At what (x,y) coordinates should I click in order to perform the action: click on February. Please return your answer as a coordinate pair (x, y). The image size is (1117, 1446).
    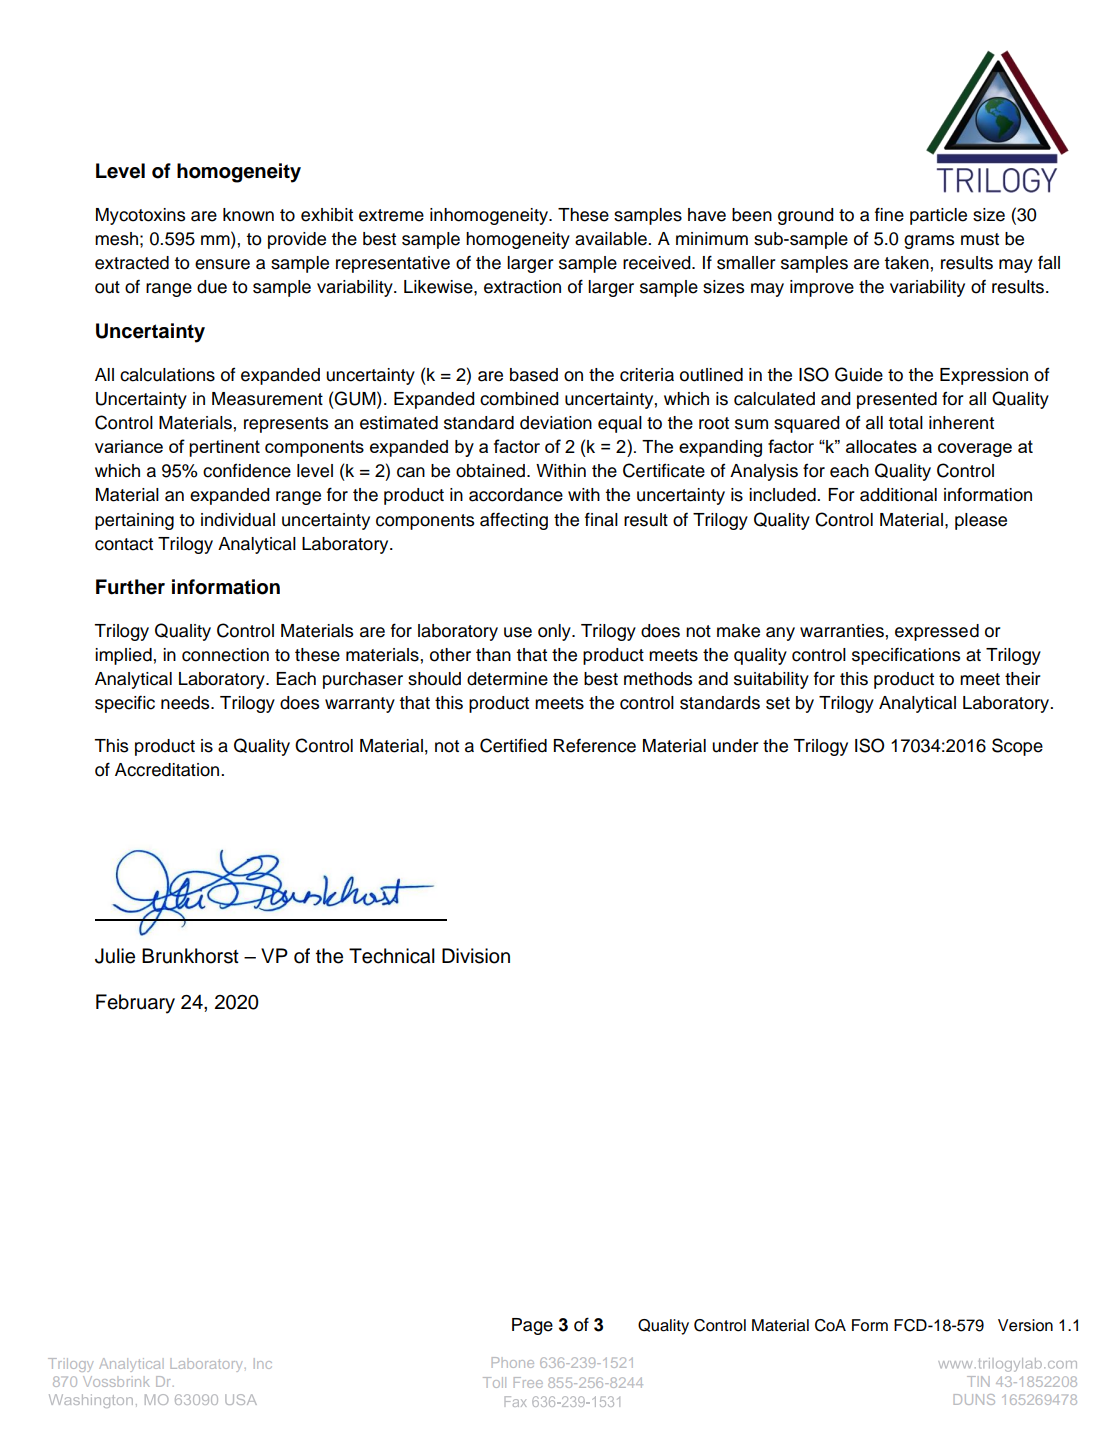
    Looking at the image, I should click on (135, 1004).
